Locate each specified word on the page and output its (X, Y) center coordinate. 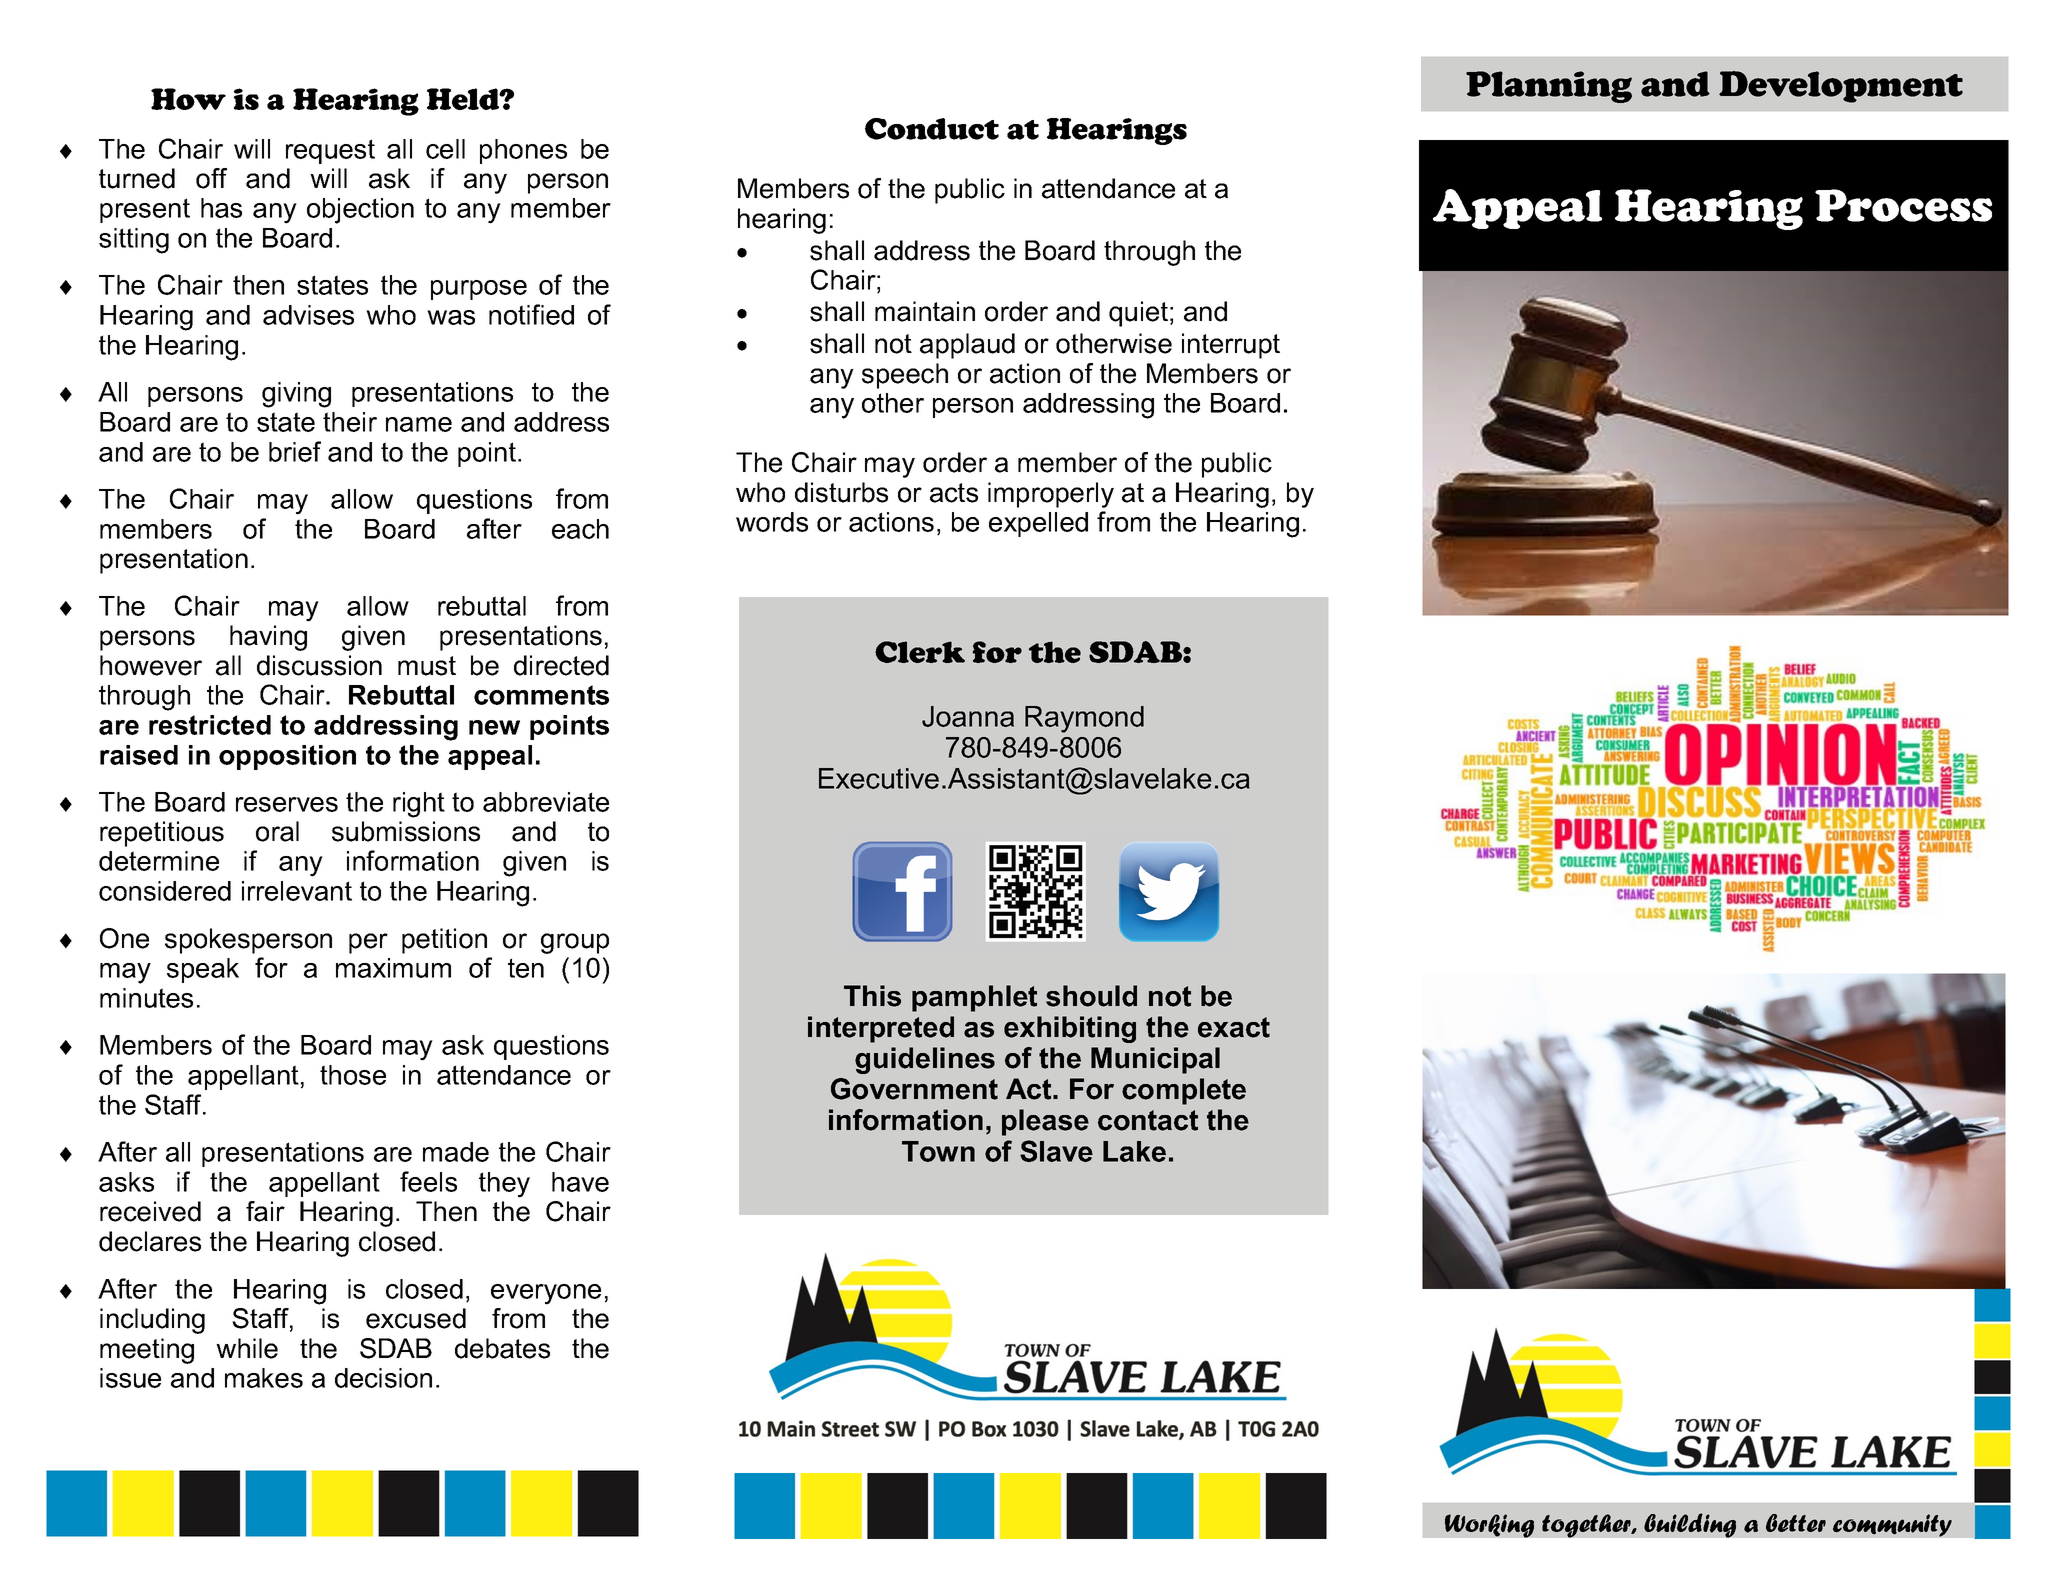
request (330, 151)
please (1045, 1122)
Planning (1549, 87)
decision (383, 1378)
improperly (1051, 495)
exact (1234, 1027)
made (456, 1152)
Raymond (1084, 719)
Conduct (932, 129)
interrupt (1231, 346)
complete (1184, 1091)
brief (295, 451)
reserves (287, 804)
